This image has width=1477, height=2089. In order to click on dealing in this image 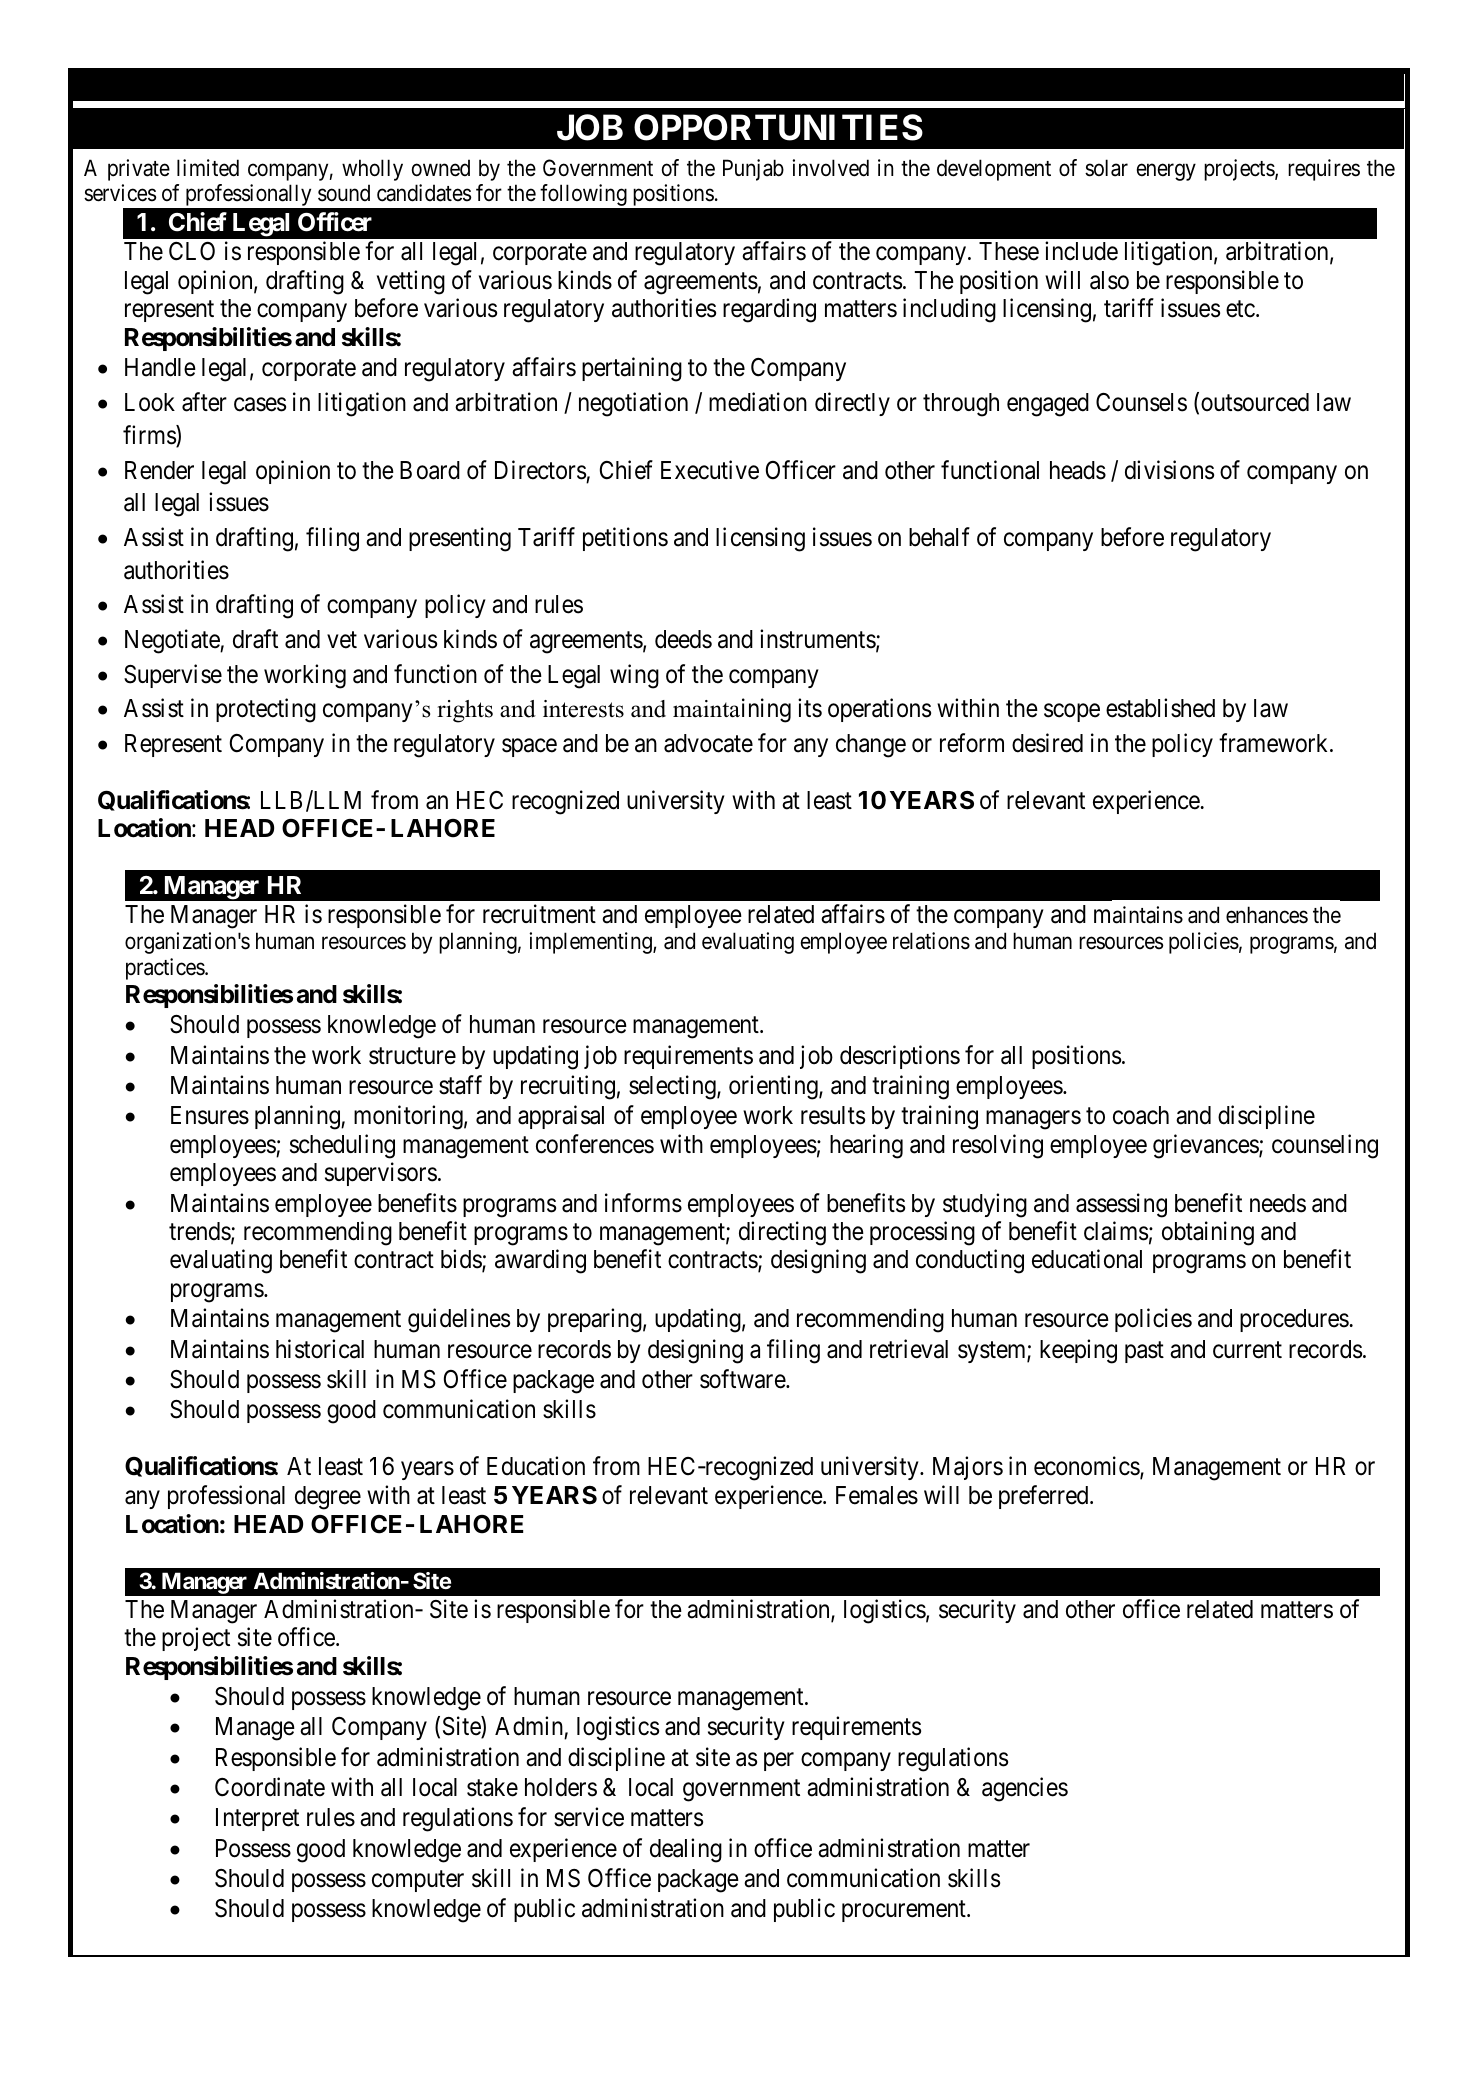, I will do `click(686, 1850)`.
